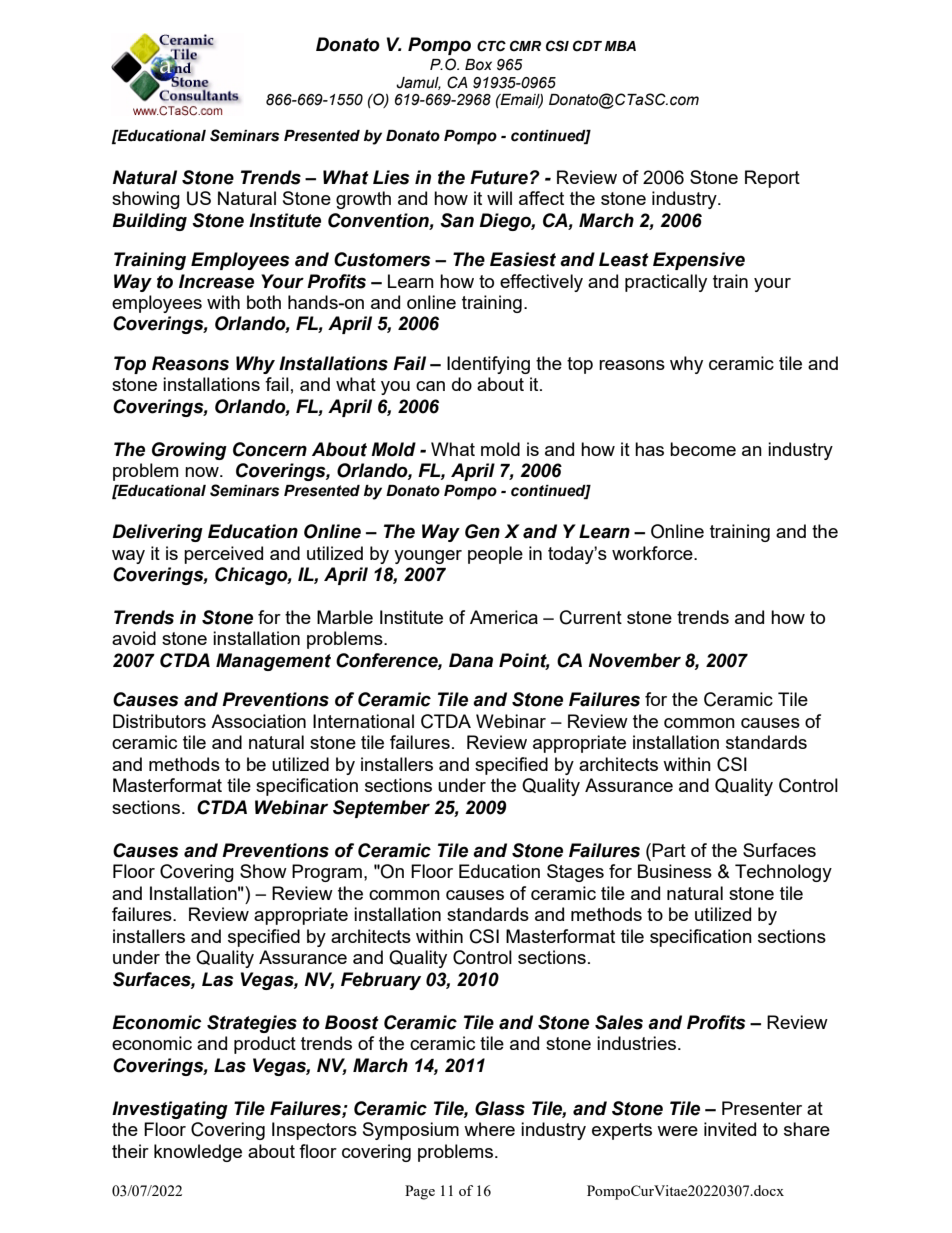  Describe the element at coordinates (730, 1129) in the image. I see `invited` at that location.
